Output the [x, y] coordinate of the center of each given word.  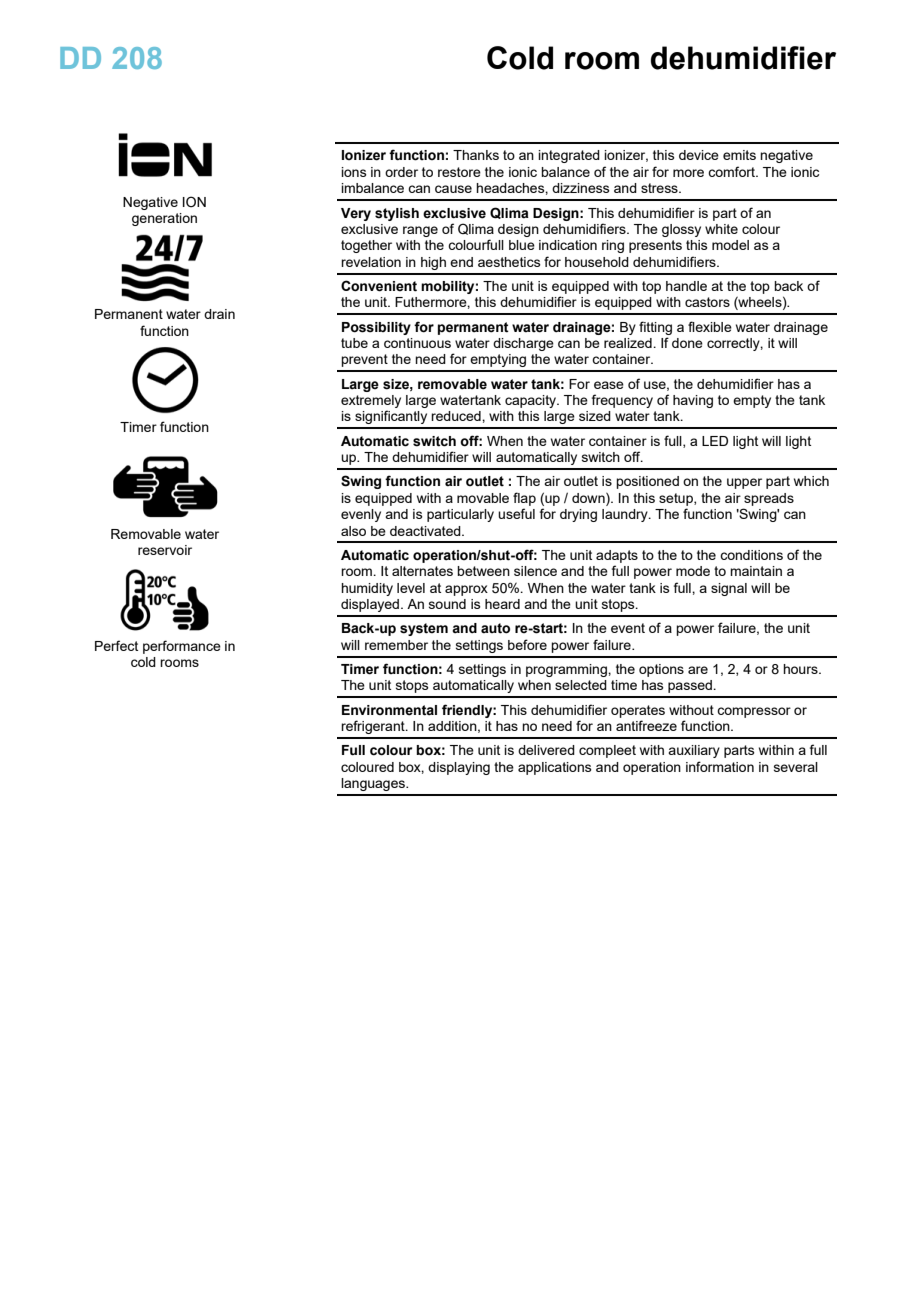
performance [182, 647]
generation [164, 219]
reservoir [165, 550]
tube [354, 343]
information [720, 766]
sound [447, 604]
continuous [417, 343]
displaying [459, 768]
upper [744, 483]
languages [374, 784]
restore [459, 172]
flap [524, 499]
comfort [732, 171]
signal [729, 589]
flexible [710, 326]
